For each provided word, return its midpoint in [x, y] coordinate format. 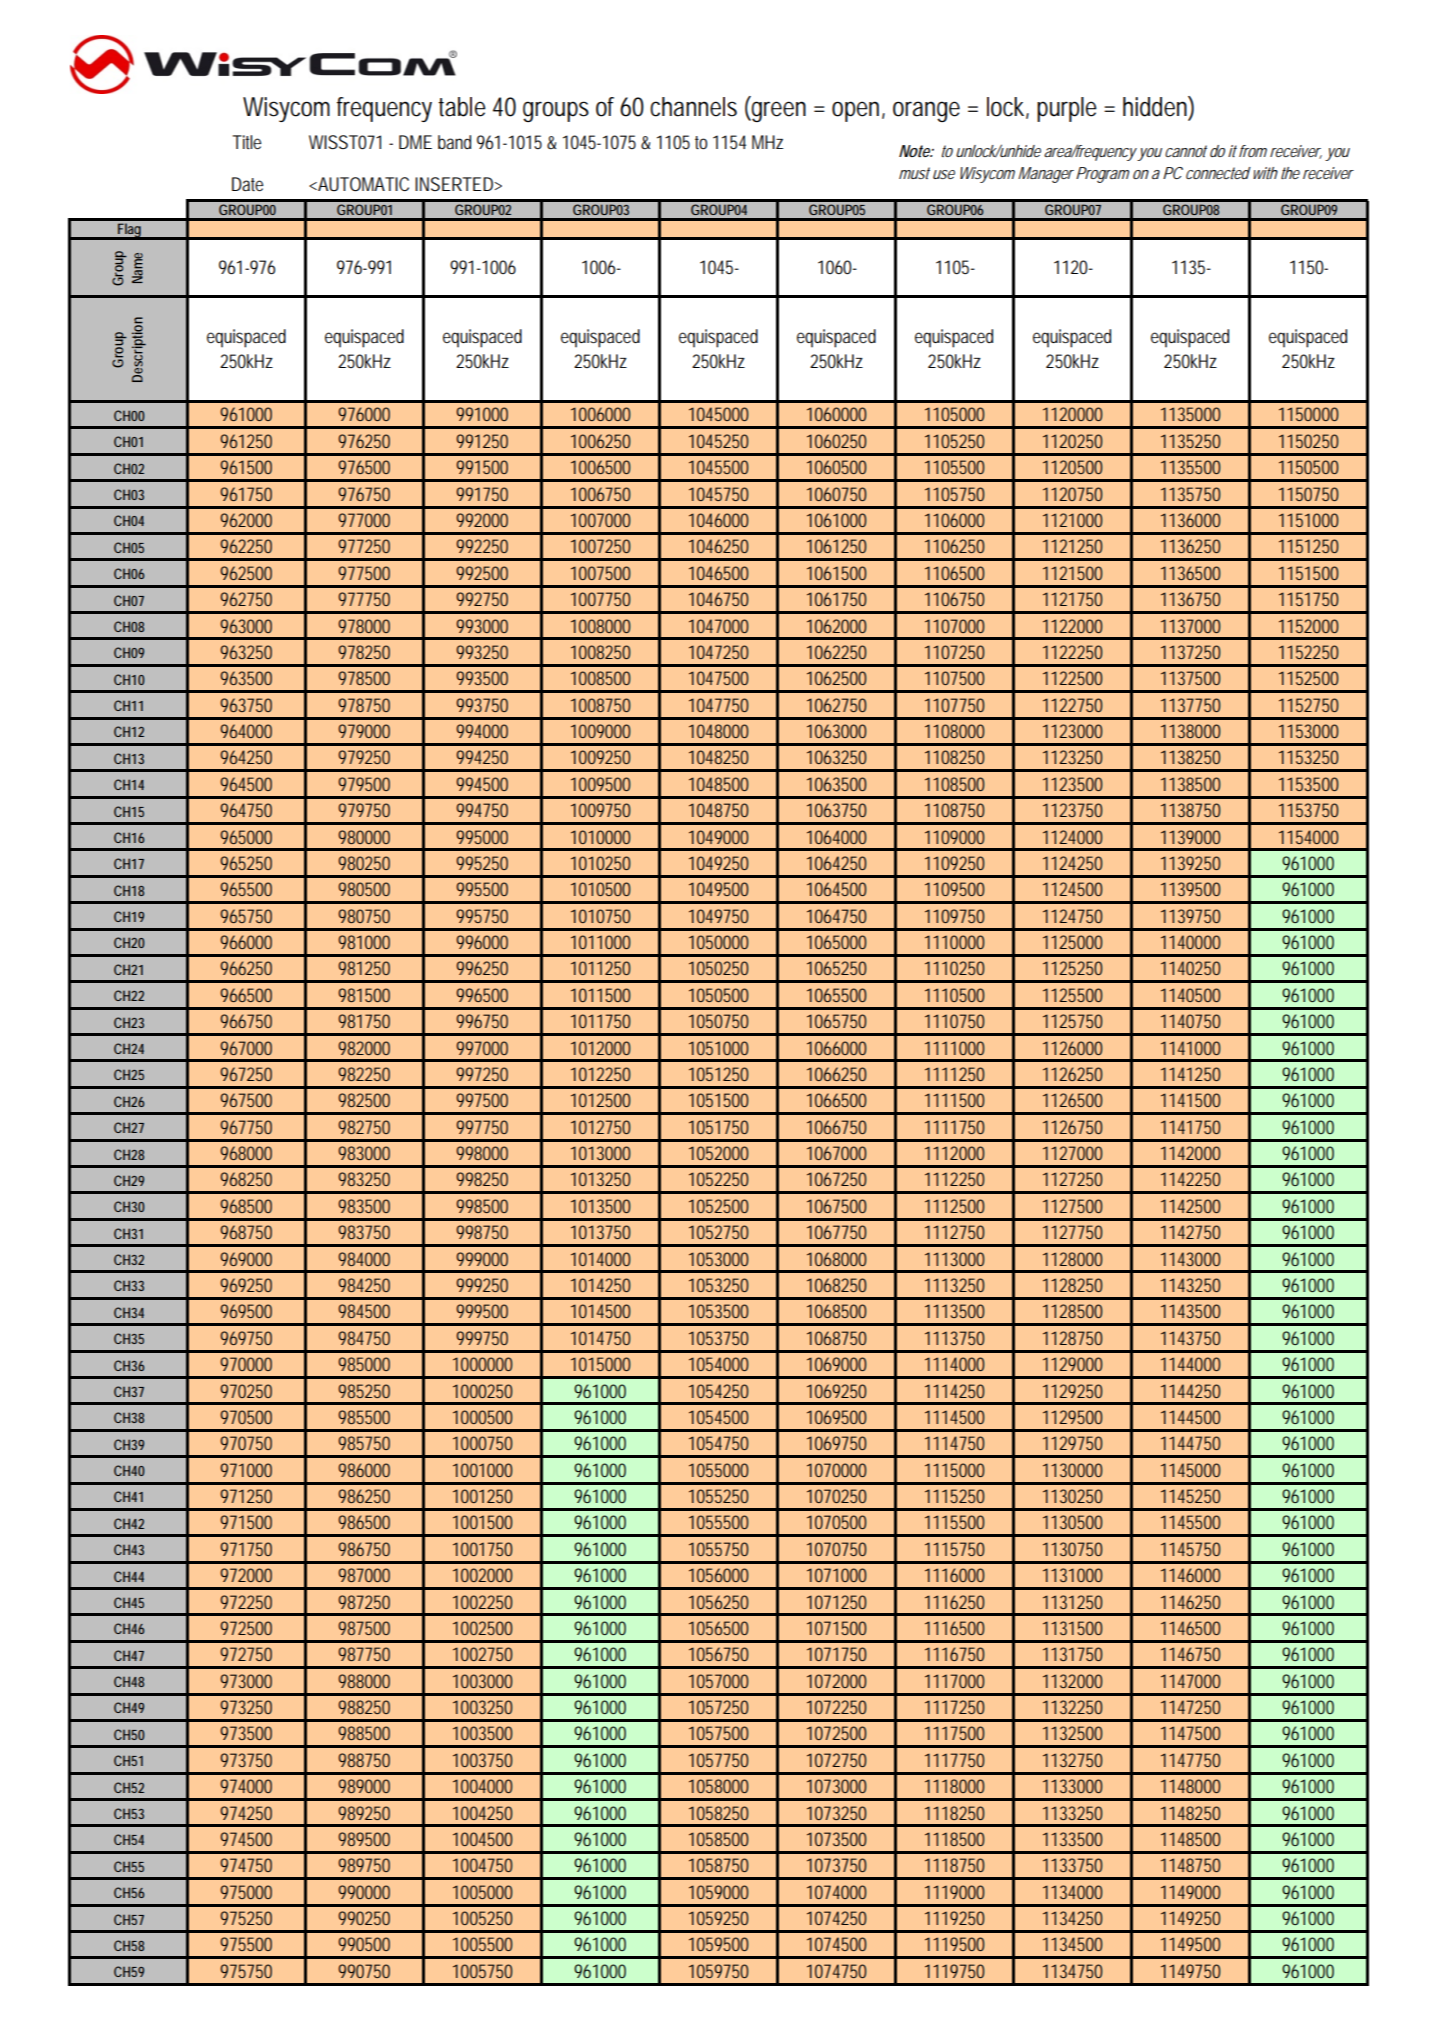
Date [247, 184]
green [778, 111]
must [914, 173]
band [454, 142]
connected [1218, 173]
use [944, 174]
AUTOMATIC [362, 184]
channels [693, 107]
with [1264, 173]
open [858, 111]
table [462, 107]
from [1253, 151]
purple [1067, 109]
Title [247, 142]
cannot [1186, 151]
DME [415, 142]
